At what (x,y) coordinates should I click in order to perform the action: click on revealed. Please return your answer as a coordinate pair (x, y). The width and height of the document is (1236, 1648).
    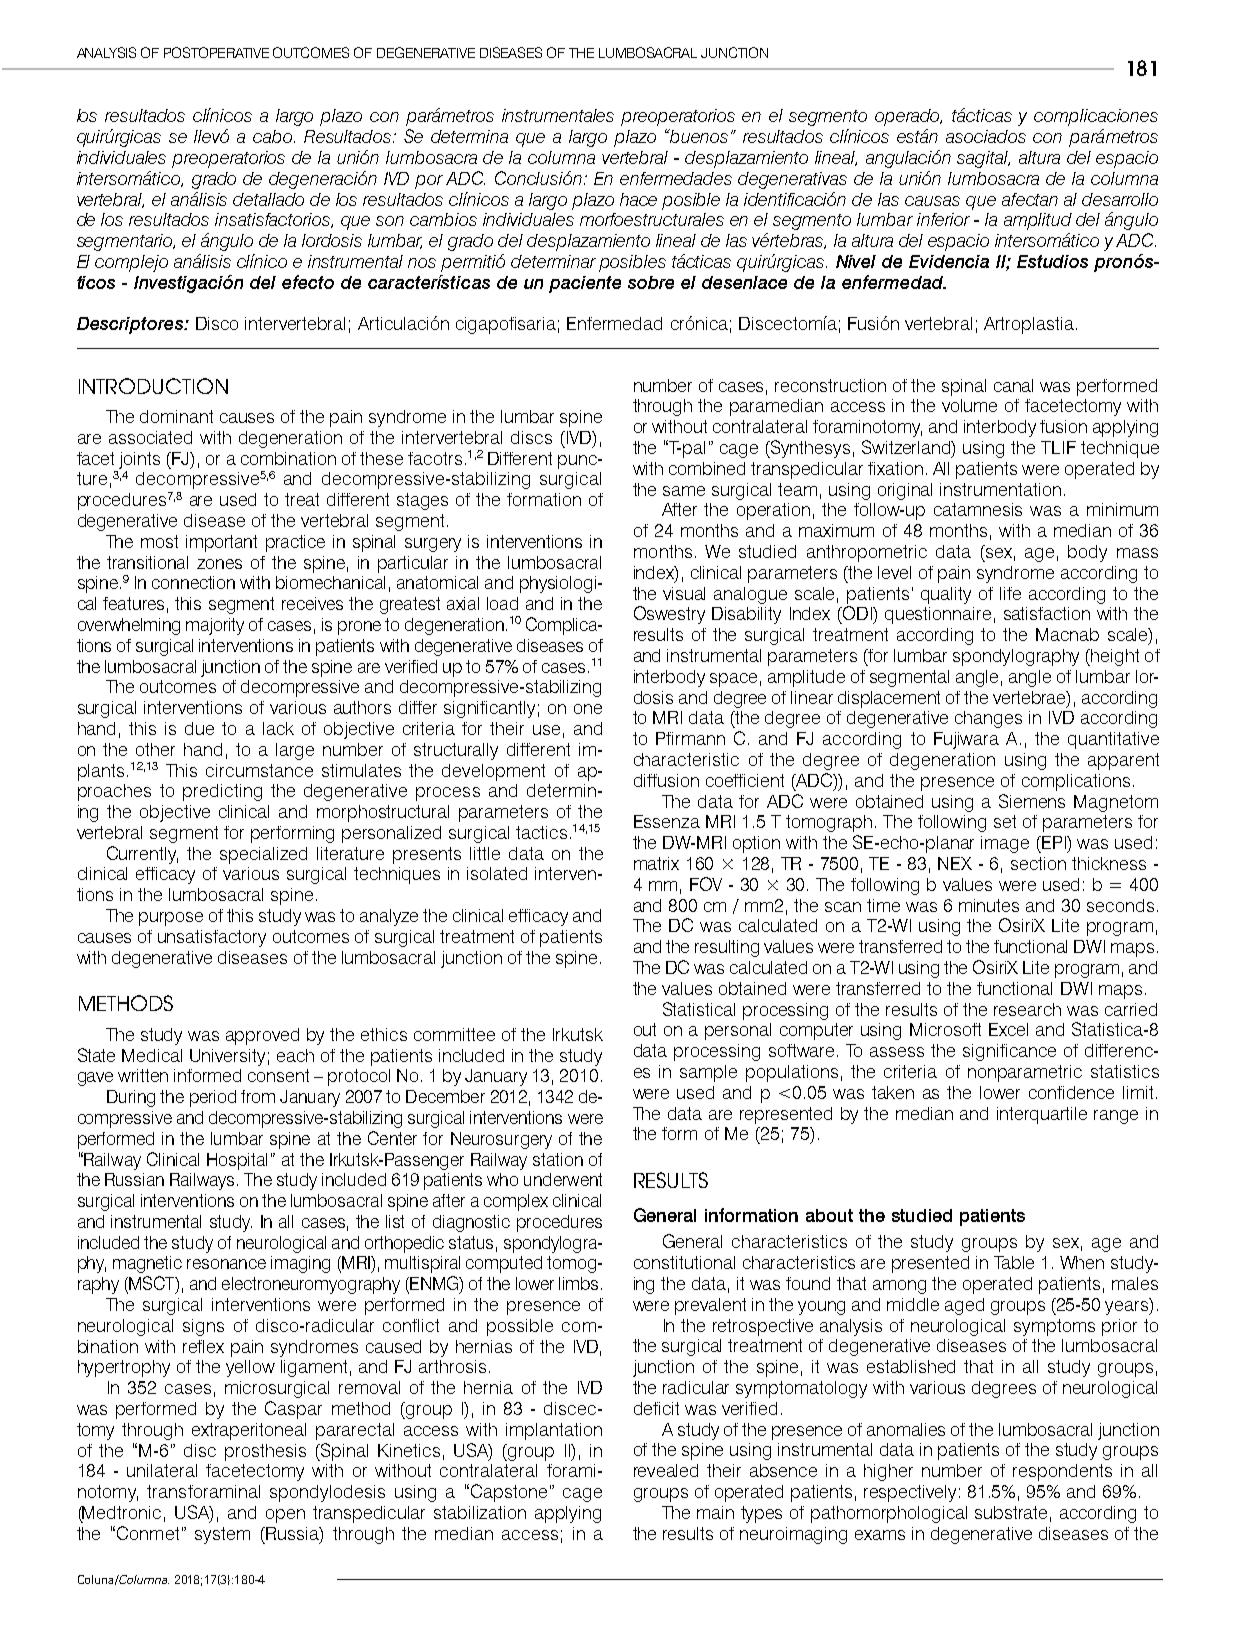
    Looking at the image, I should click on (666, 1470).
